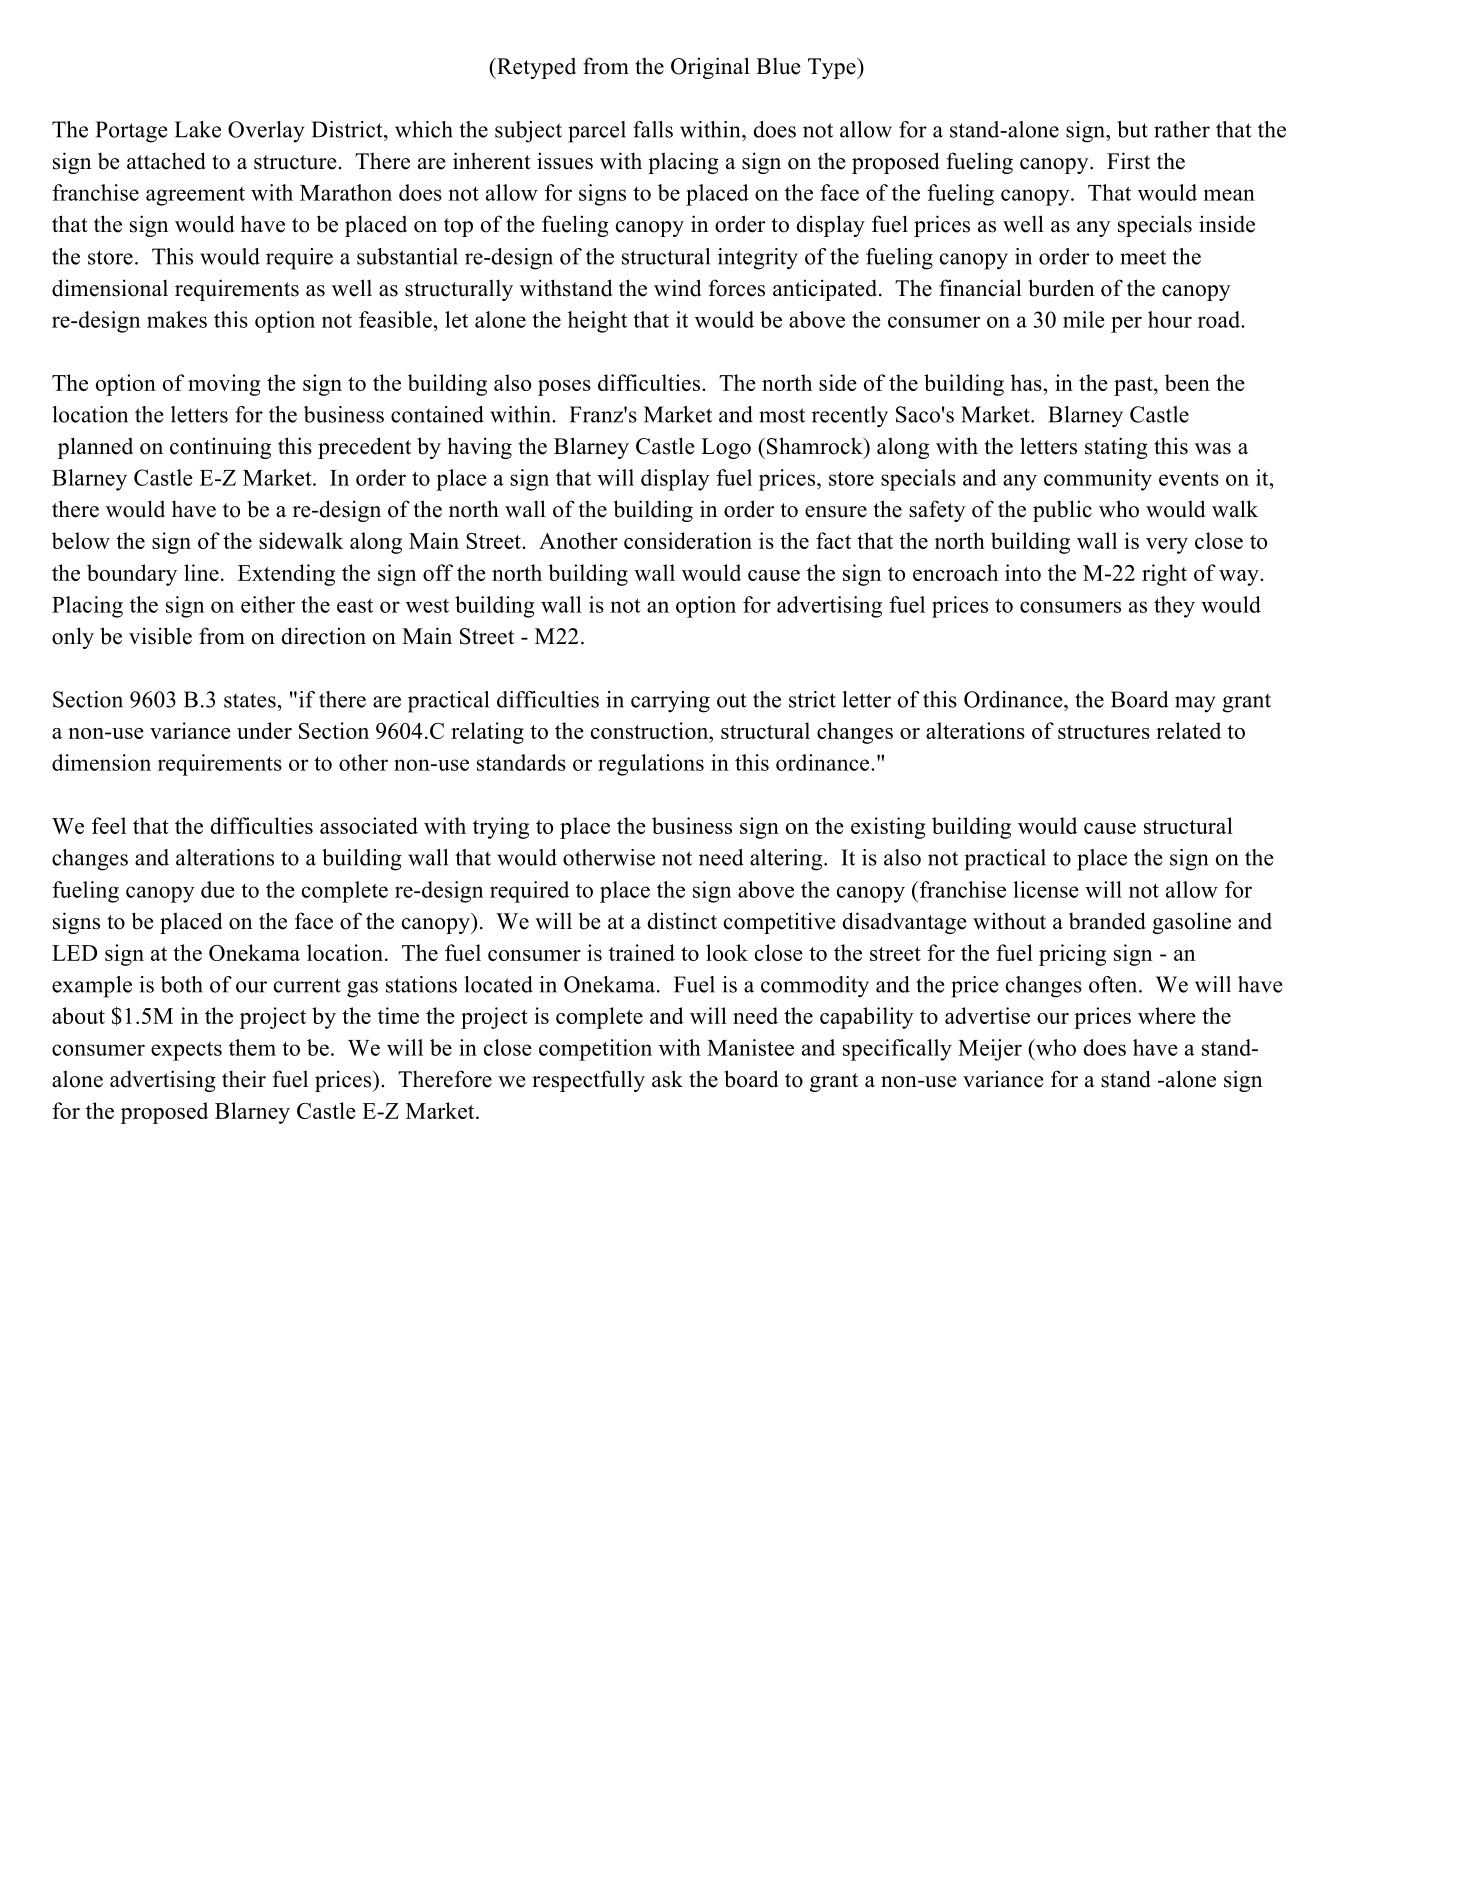 The height and width of the document is (1896, 1465). What do you see at coordinates (198, 129) in the document?
I see `Lake` at bounding box center [198, 129].
